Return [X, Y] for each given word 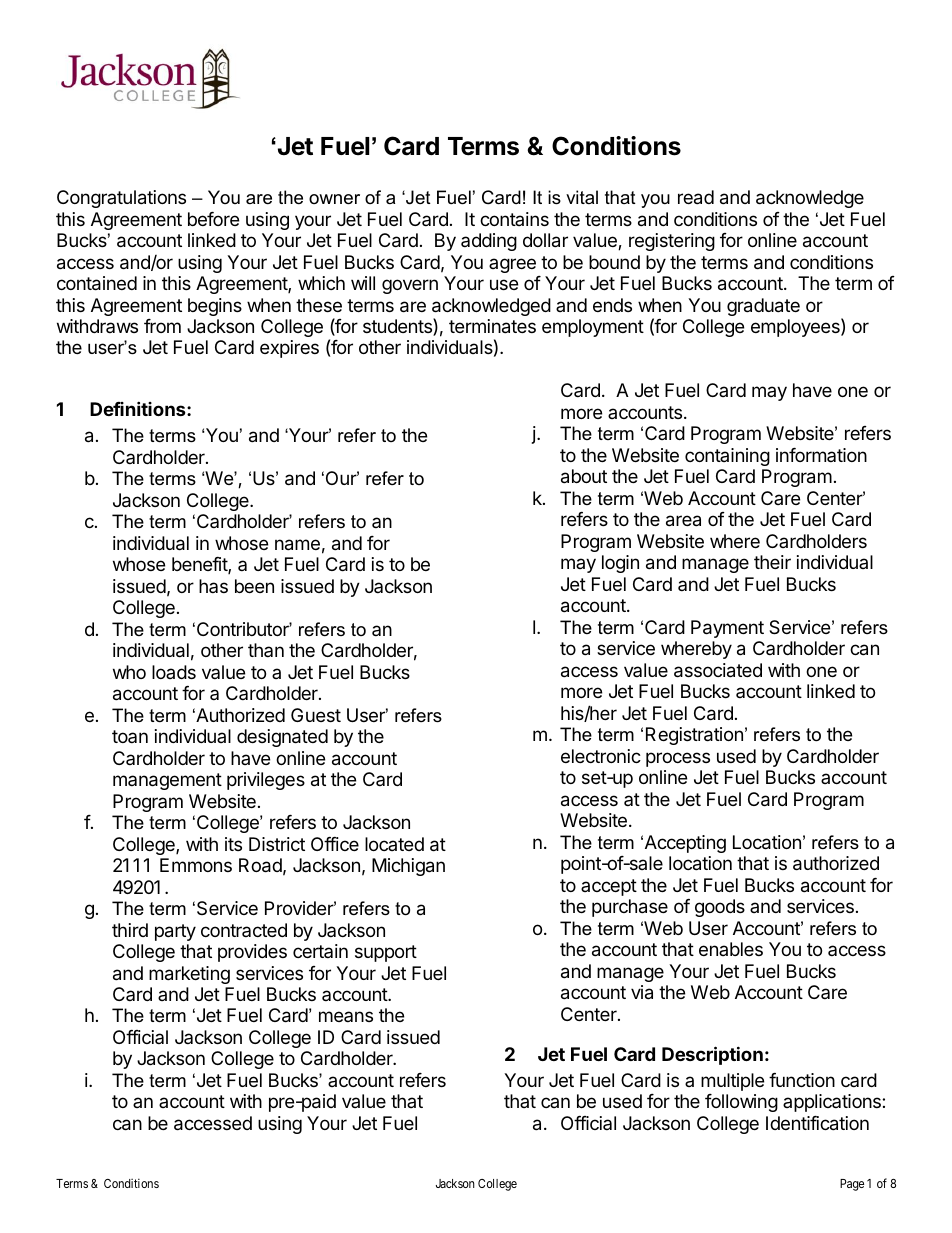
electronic [601, 756]
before [213, 219]
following [741, 1103]
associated [718, 670]
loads [174, 672]
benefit [200, 565]
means [346, 1016]
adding [489, 242]
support [386, 953]
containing [727, 457]
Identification [817, 1123]
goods [720, 908]
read [696, 197]
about [584, 476]
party [175, 932]
